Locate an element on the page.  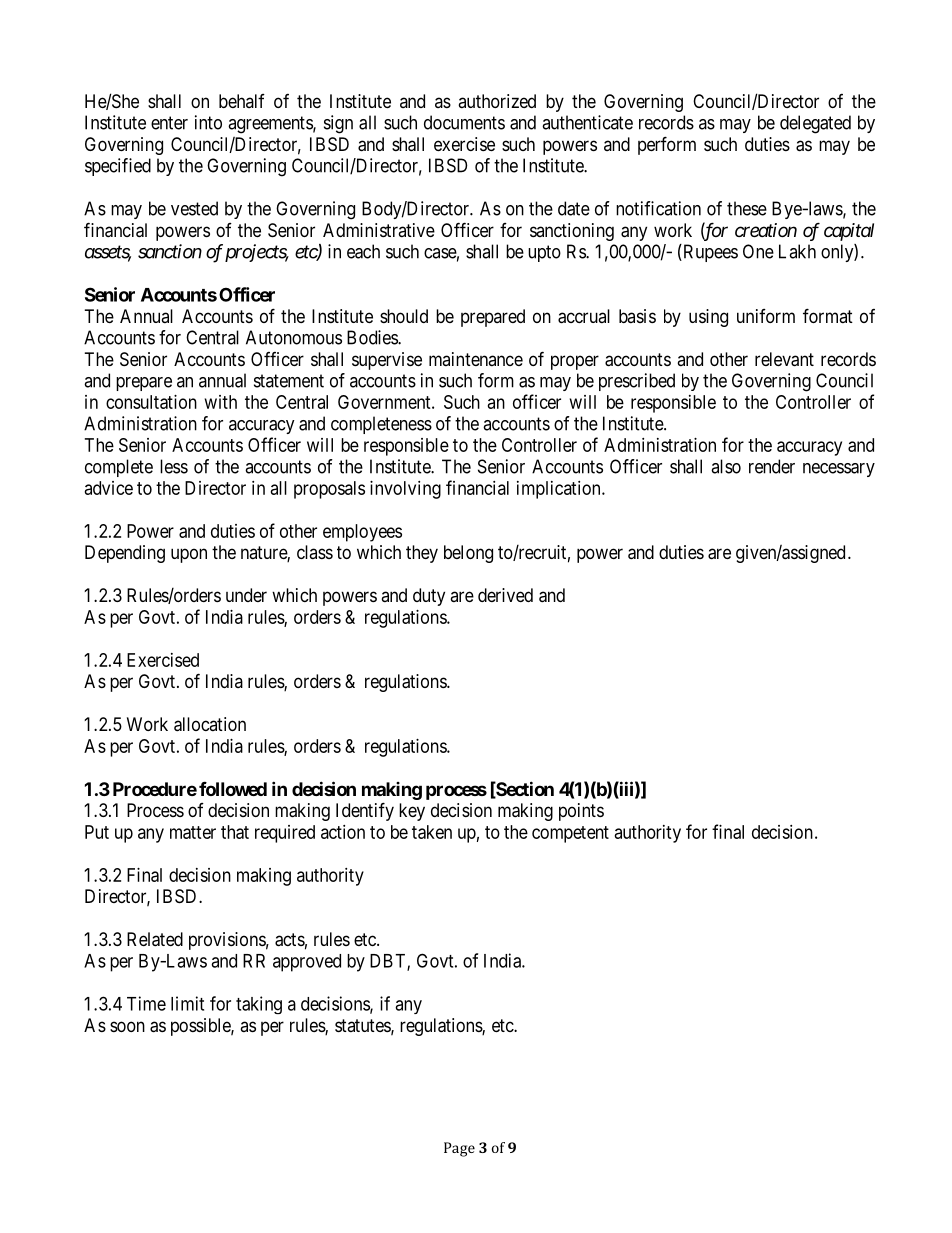
maintenance is located at coordinates (476, 359).
